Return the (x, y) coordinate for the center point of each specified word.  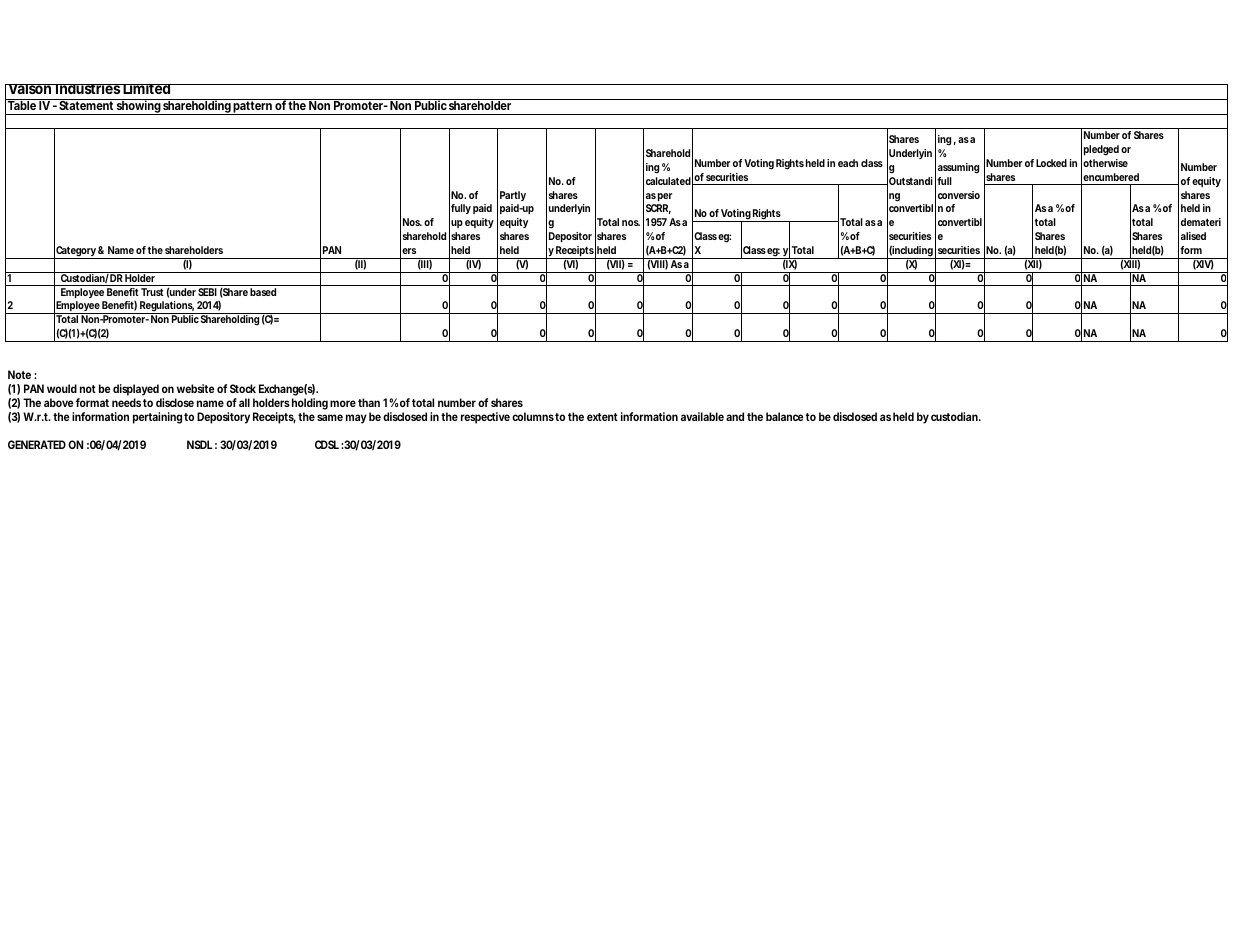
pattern (253, 107)
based (263, 292)
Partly (513, 196)
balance (785, 416)
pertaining (157, 418)
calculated (668, 181)
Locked (1051, 163)
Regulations (166, 307)
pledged (1101, 150)
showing (138, 107)
